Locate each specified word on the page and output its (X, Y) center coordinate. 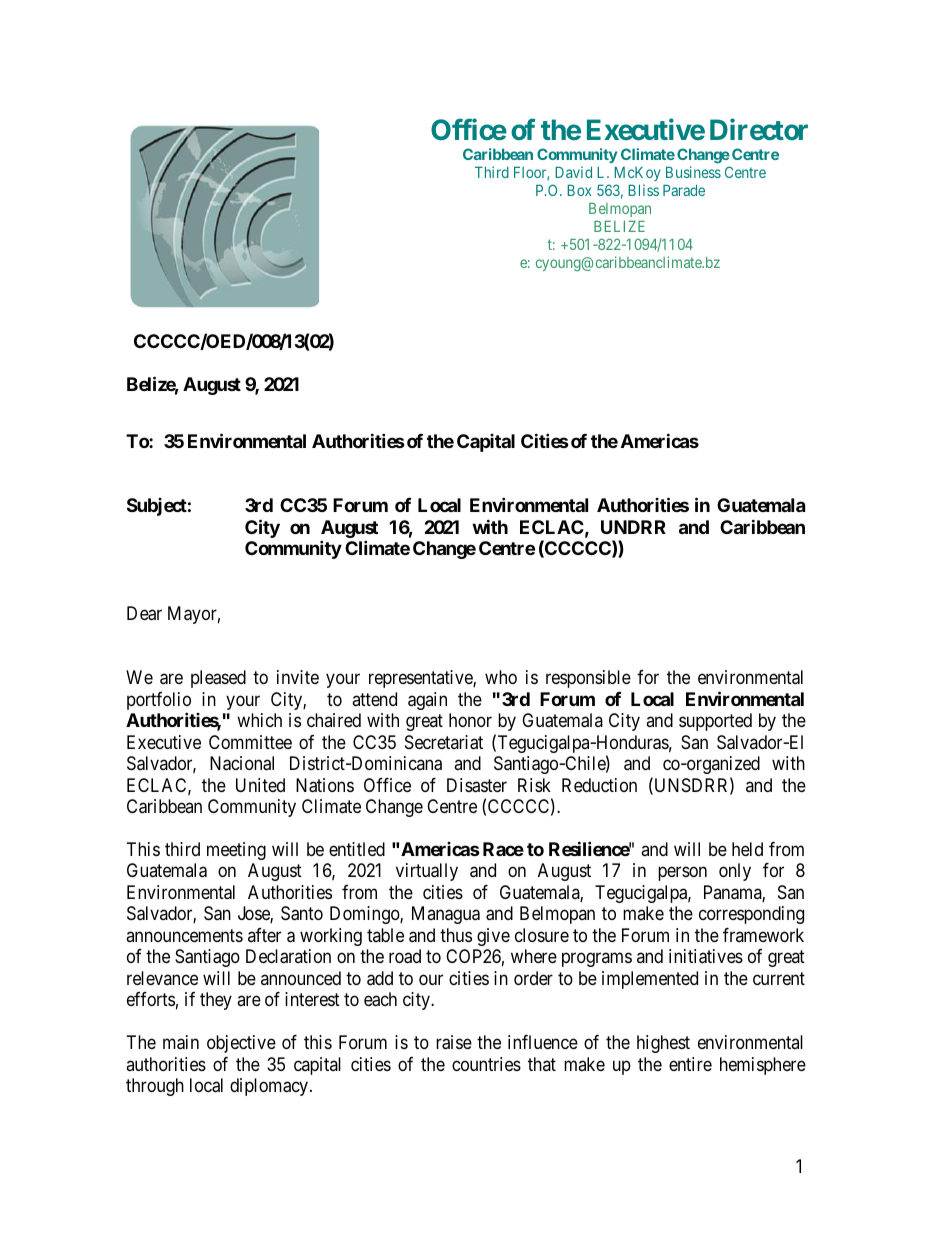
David (573, 172)
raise (454, 1042)
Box (579, 190)
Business (693, 172)
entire (690, 1064)
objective (241, 1044)
